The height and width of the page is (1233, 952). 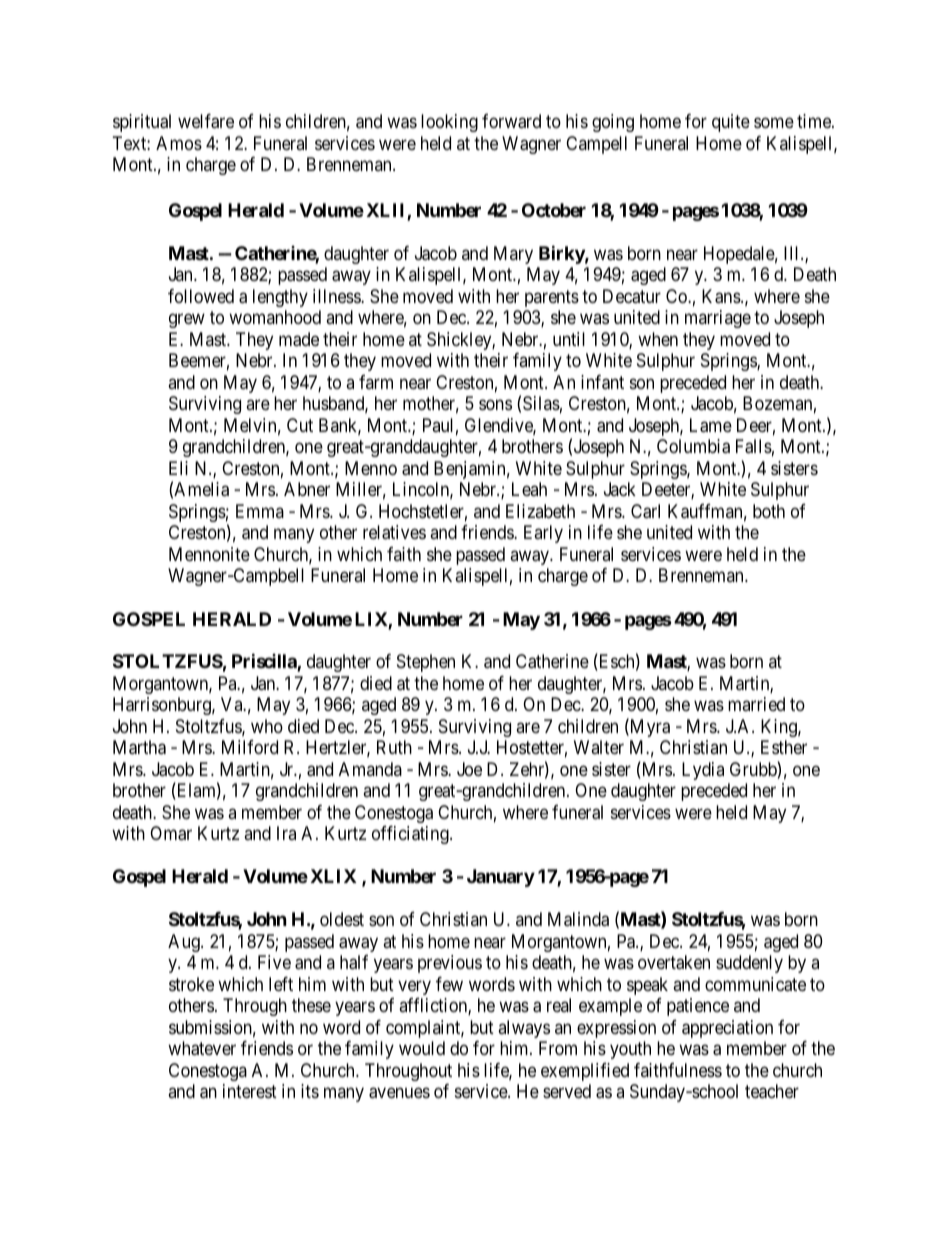 I want to click on appreciation, so click(x=727, y=1029).
